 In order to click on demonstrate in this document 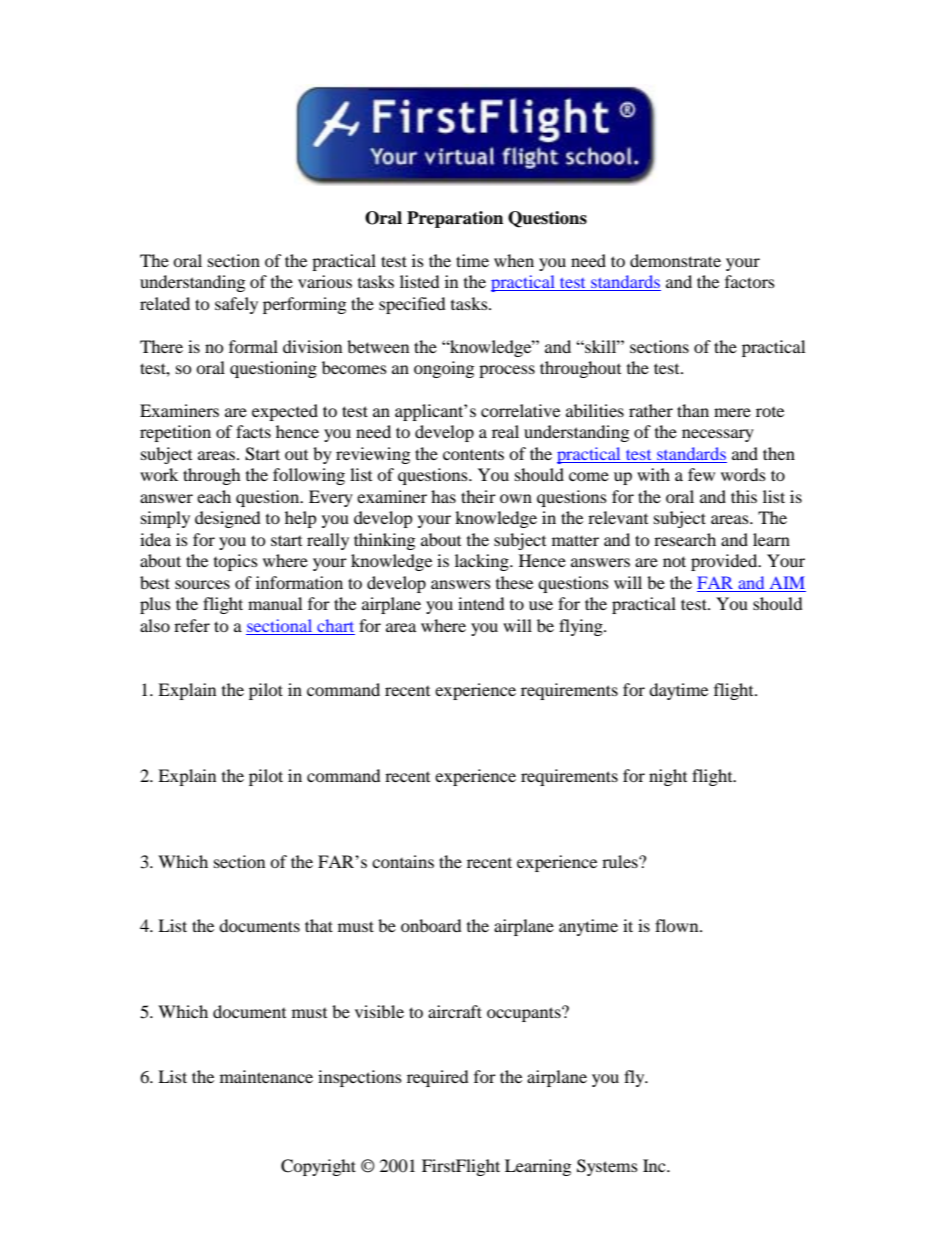, I will do `click(675, 260)`.
